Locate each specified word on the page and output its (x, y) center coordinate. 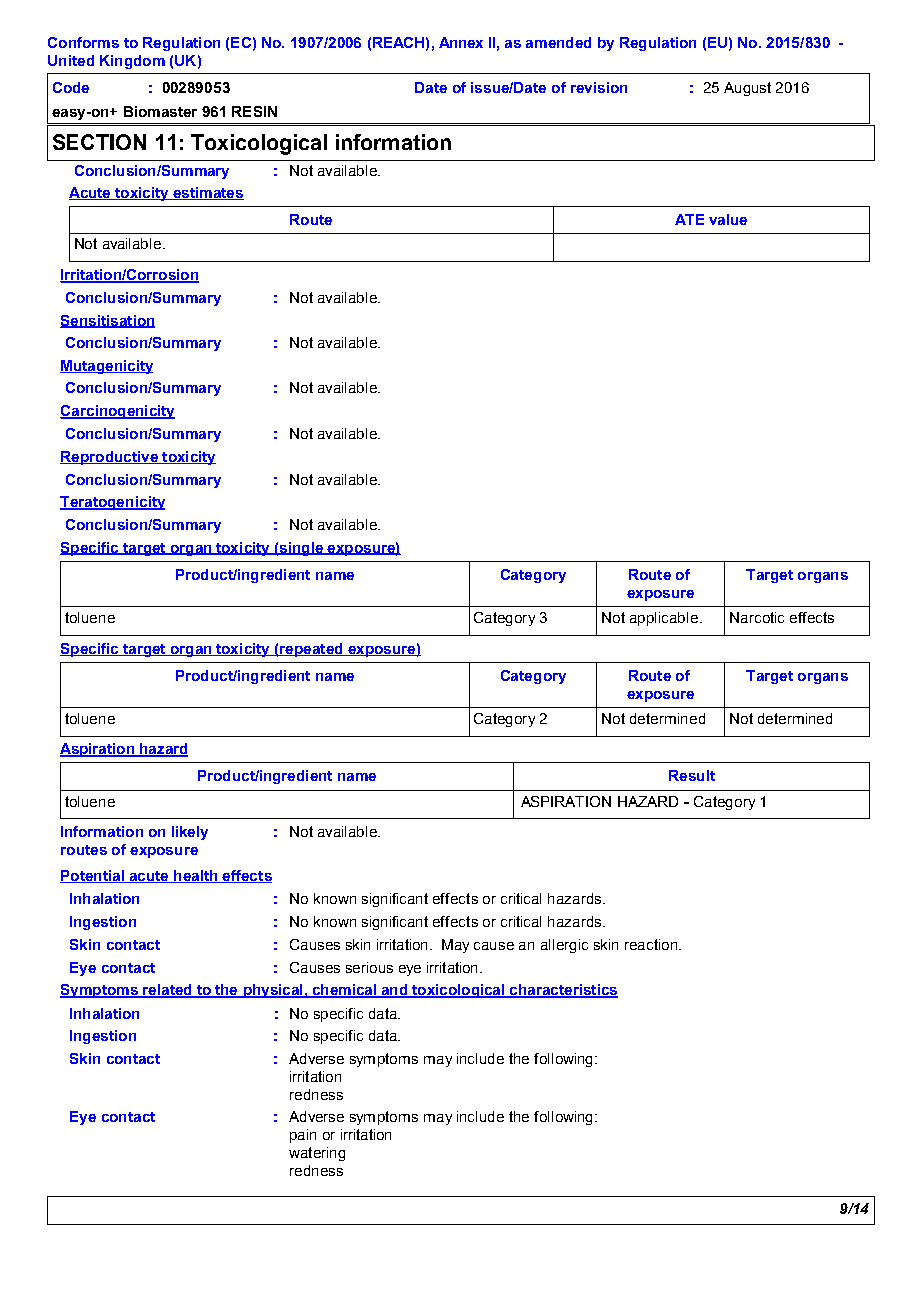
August (747, 89)
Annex (461, 42)
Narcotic (757, 617)
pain (303, 1136)
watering (317, 1154)
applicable (664, 619)
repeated (311, 650)
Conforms (83, 42)
